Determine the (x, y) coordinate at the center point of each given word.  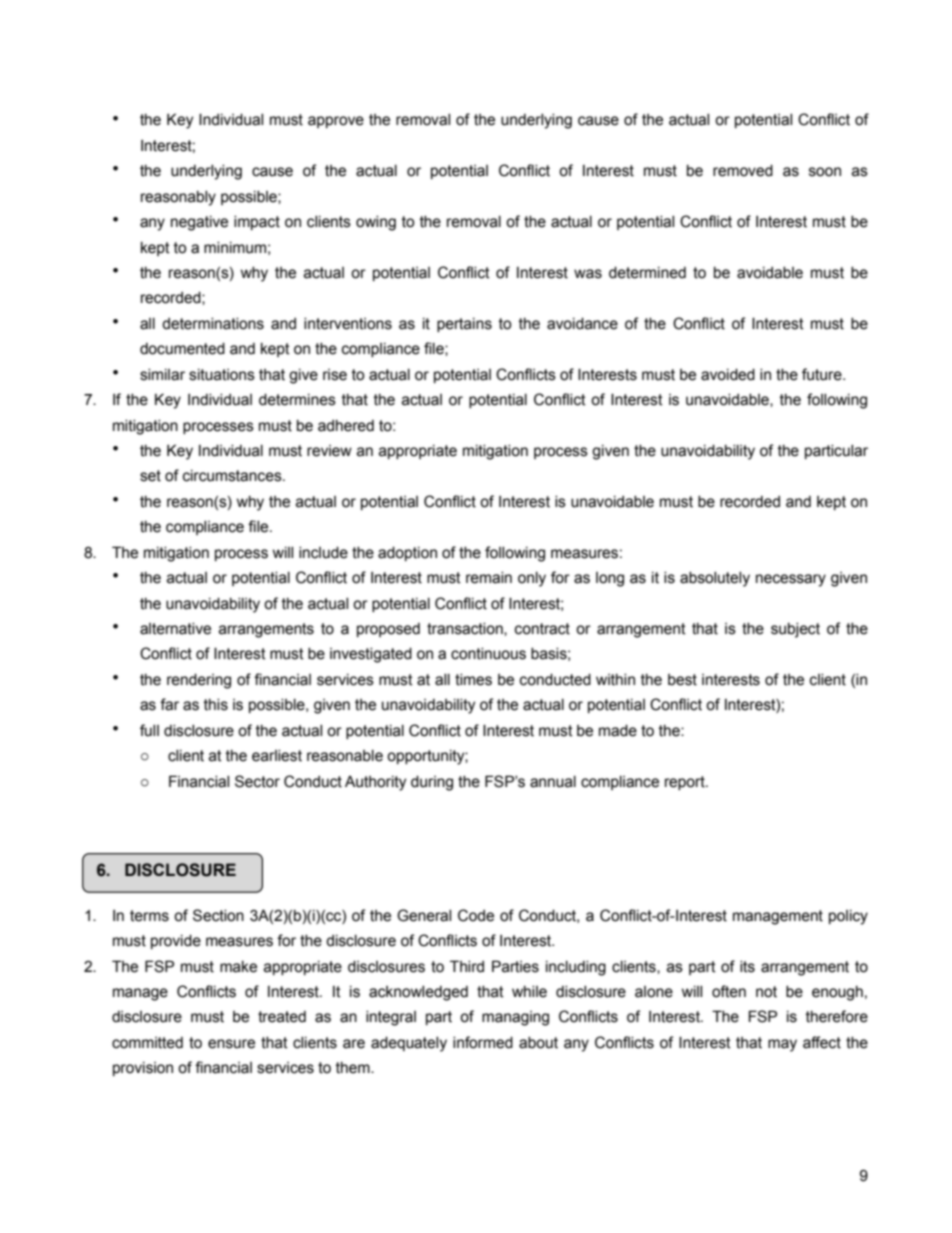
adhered (346, 426)
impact (257, 223)
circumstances (233, 476)
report (686, 783)
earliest (277, 756)
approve (336, 122)
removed (743, 171)
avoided (728, 375)
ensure (231, 1044)
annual (553, 782)
